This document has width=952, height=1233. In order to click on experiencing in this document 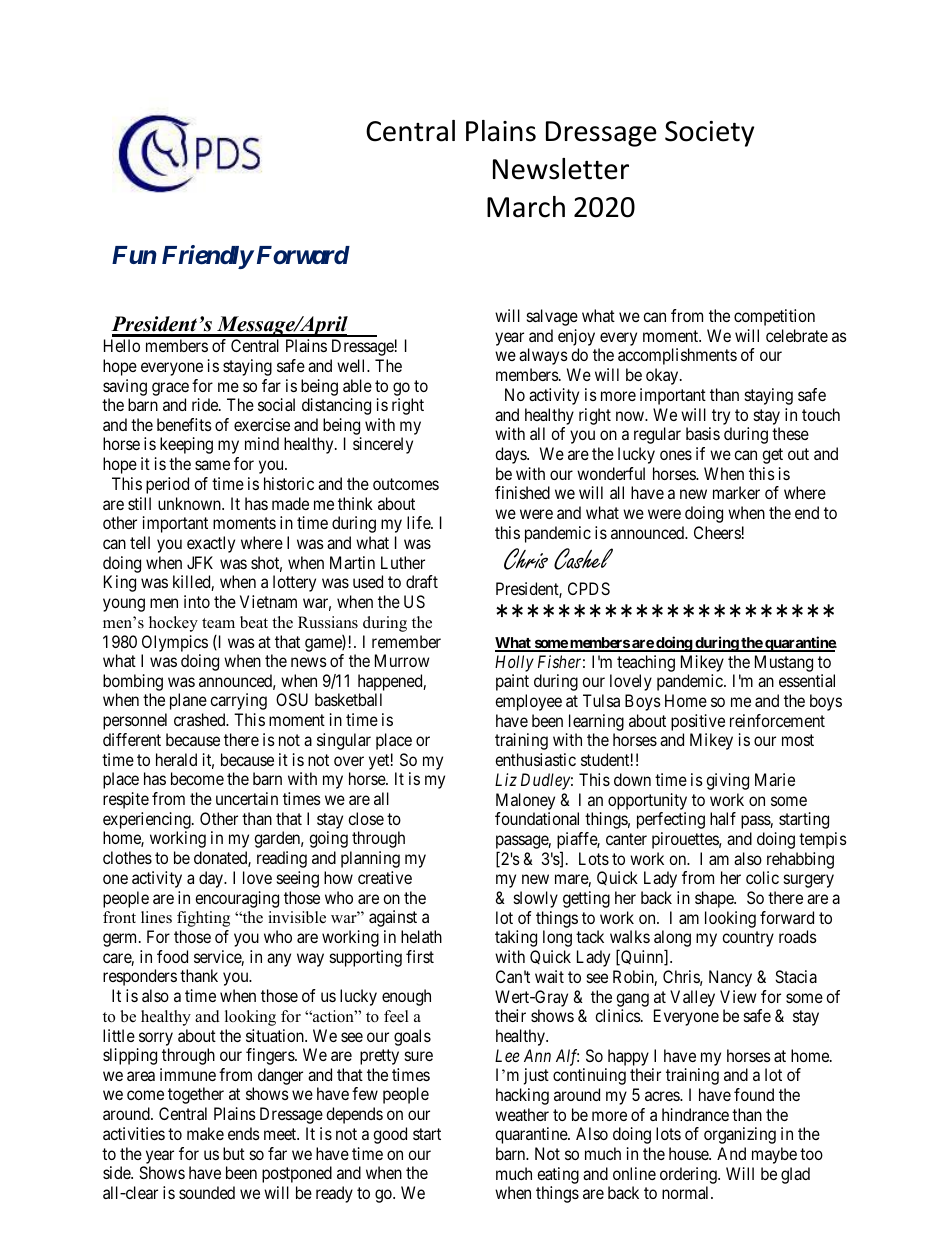, I will do `click(148, 820)`.
